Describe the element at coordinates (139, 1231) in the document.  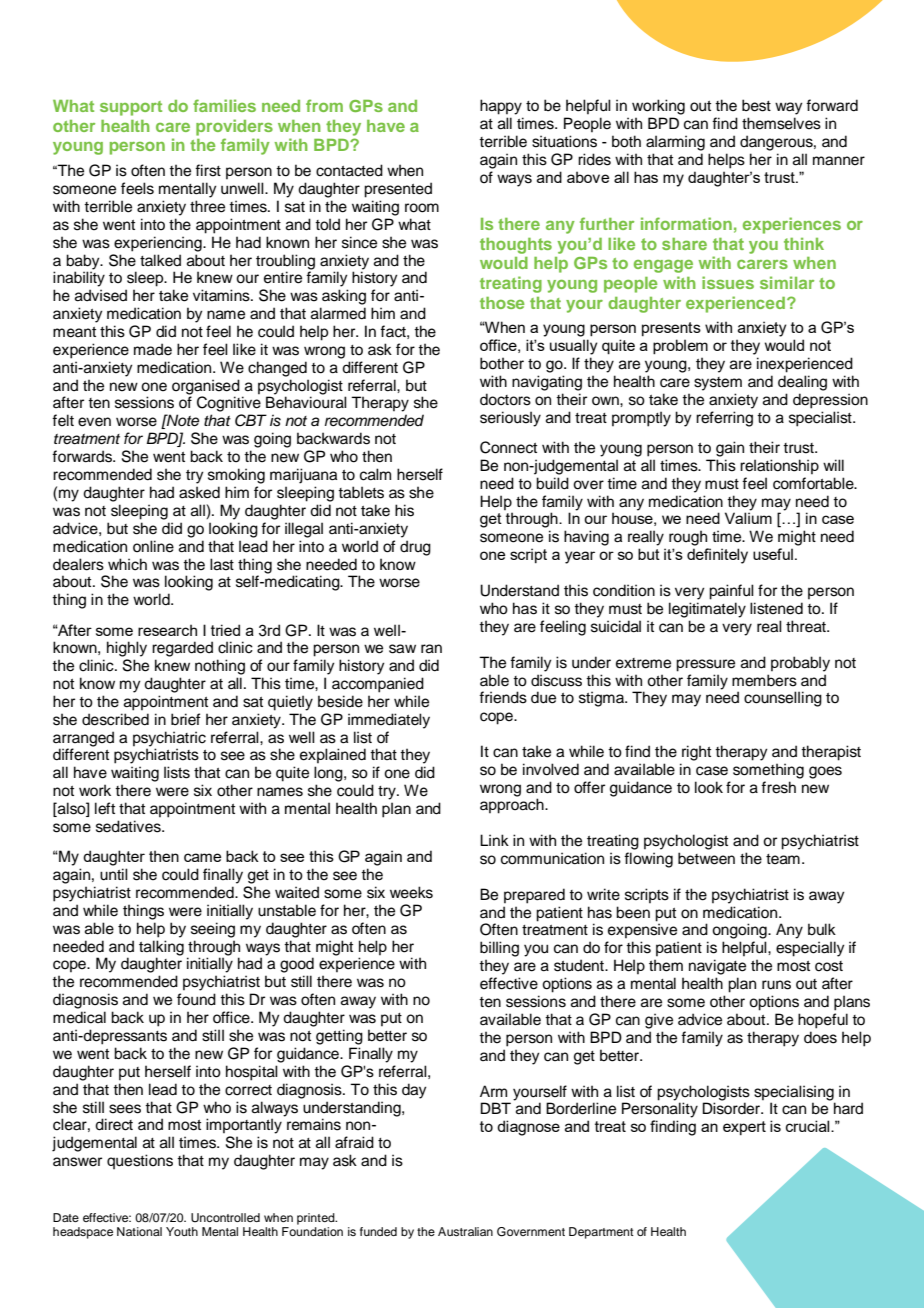
I see `National` at that location.
